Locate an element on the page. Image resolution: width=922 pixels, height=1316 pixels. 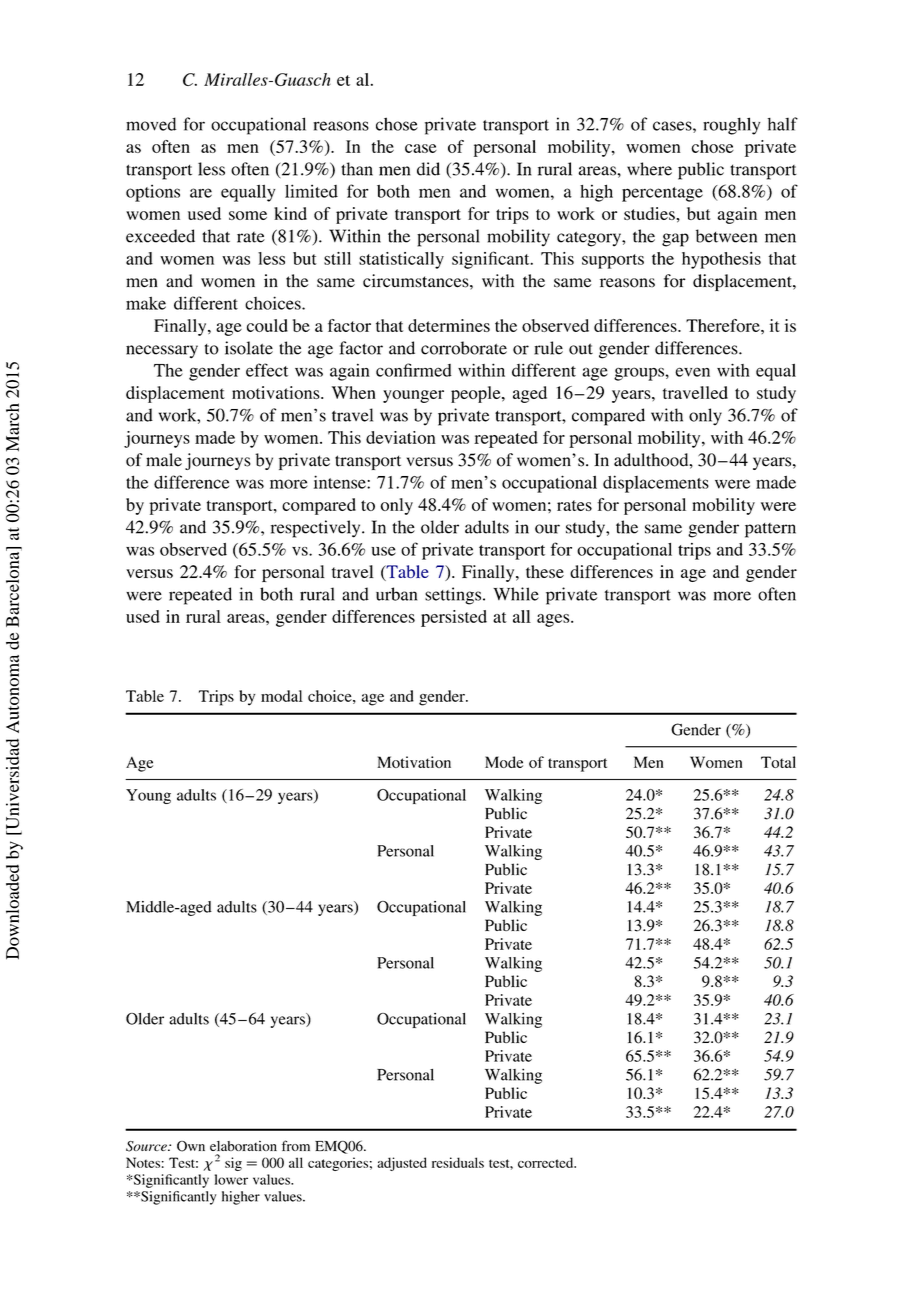
modal is located at coordinates (282, 696).
